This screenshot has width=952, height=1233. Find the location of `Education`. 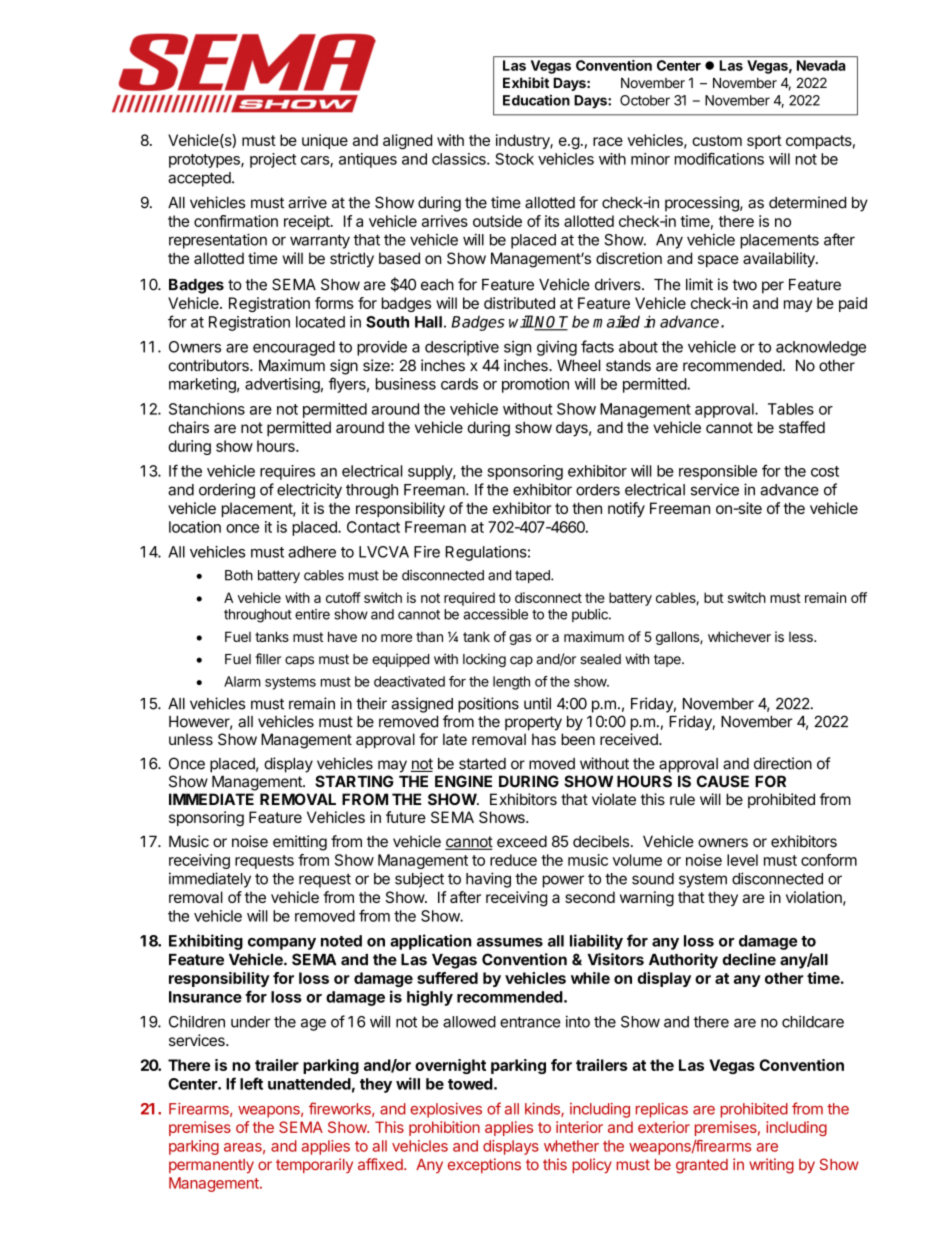

Education is located at coordinates (536, 100).
